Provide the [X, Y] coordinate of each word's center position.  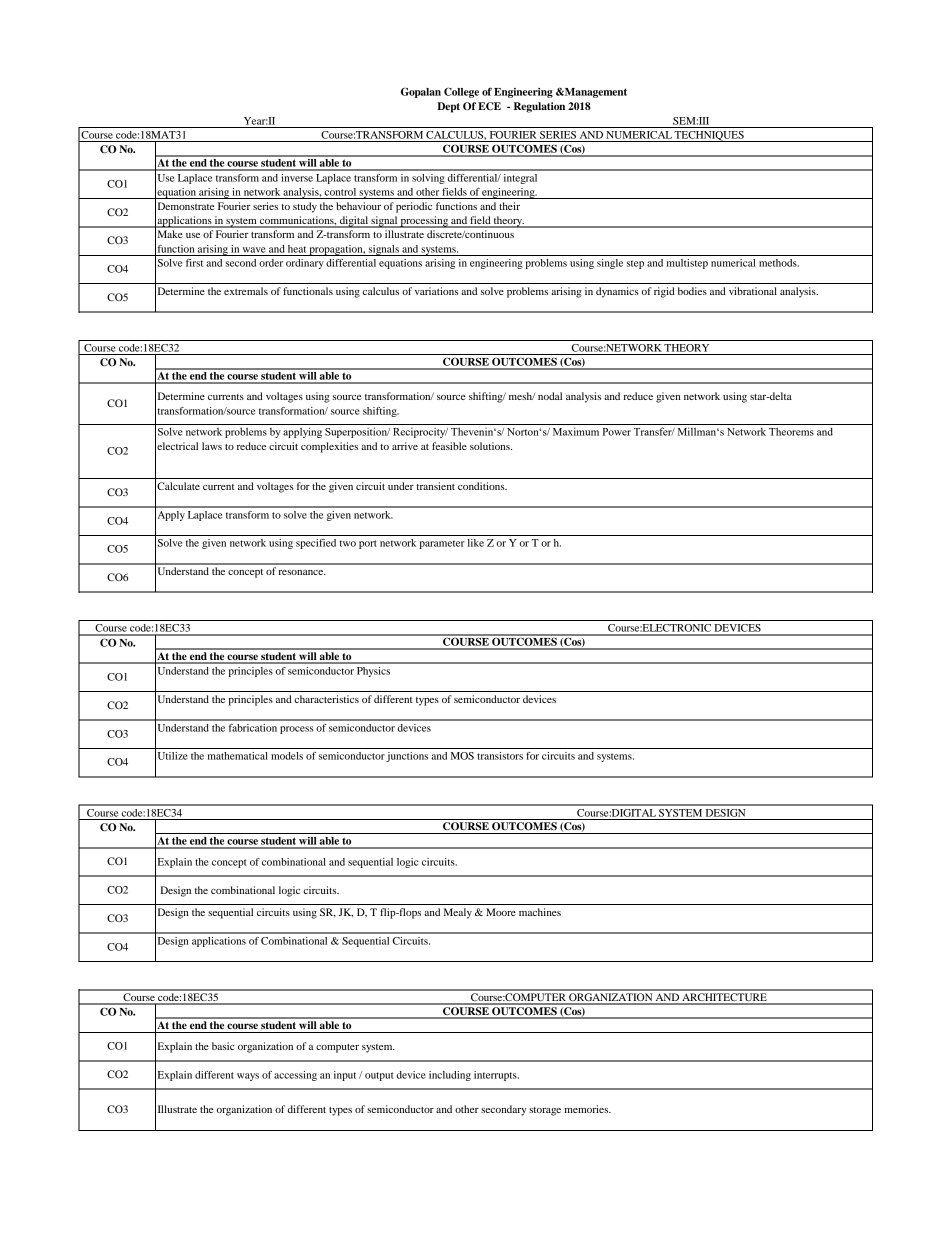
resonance [302, 572]
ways [248, 1077]
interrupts [496, 1076]
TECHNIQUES [709, 136]
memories [587, 1109]
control [340, 192]
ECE [489, 106]
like [476, 543]
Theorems [791, 431]
